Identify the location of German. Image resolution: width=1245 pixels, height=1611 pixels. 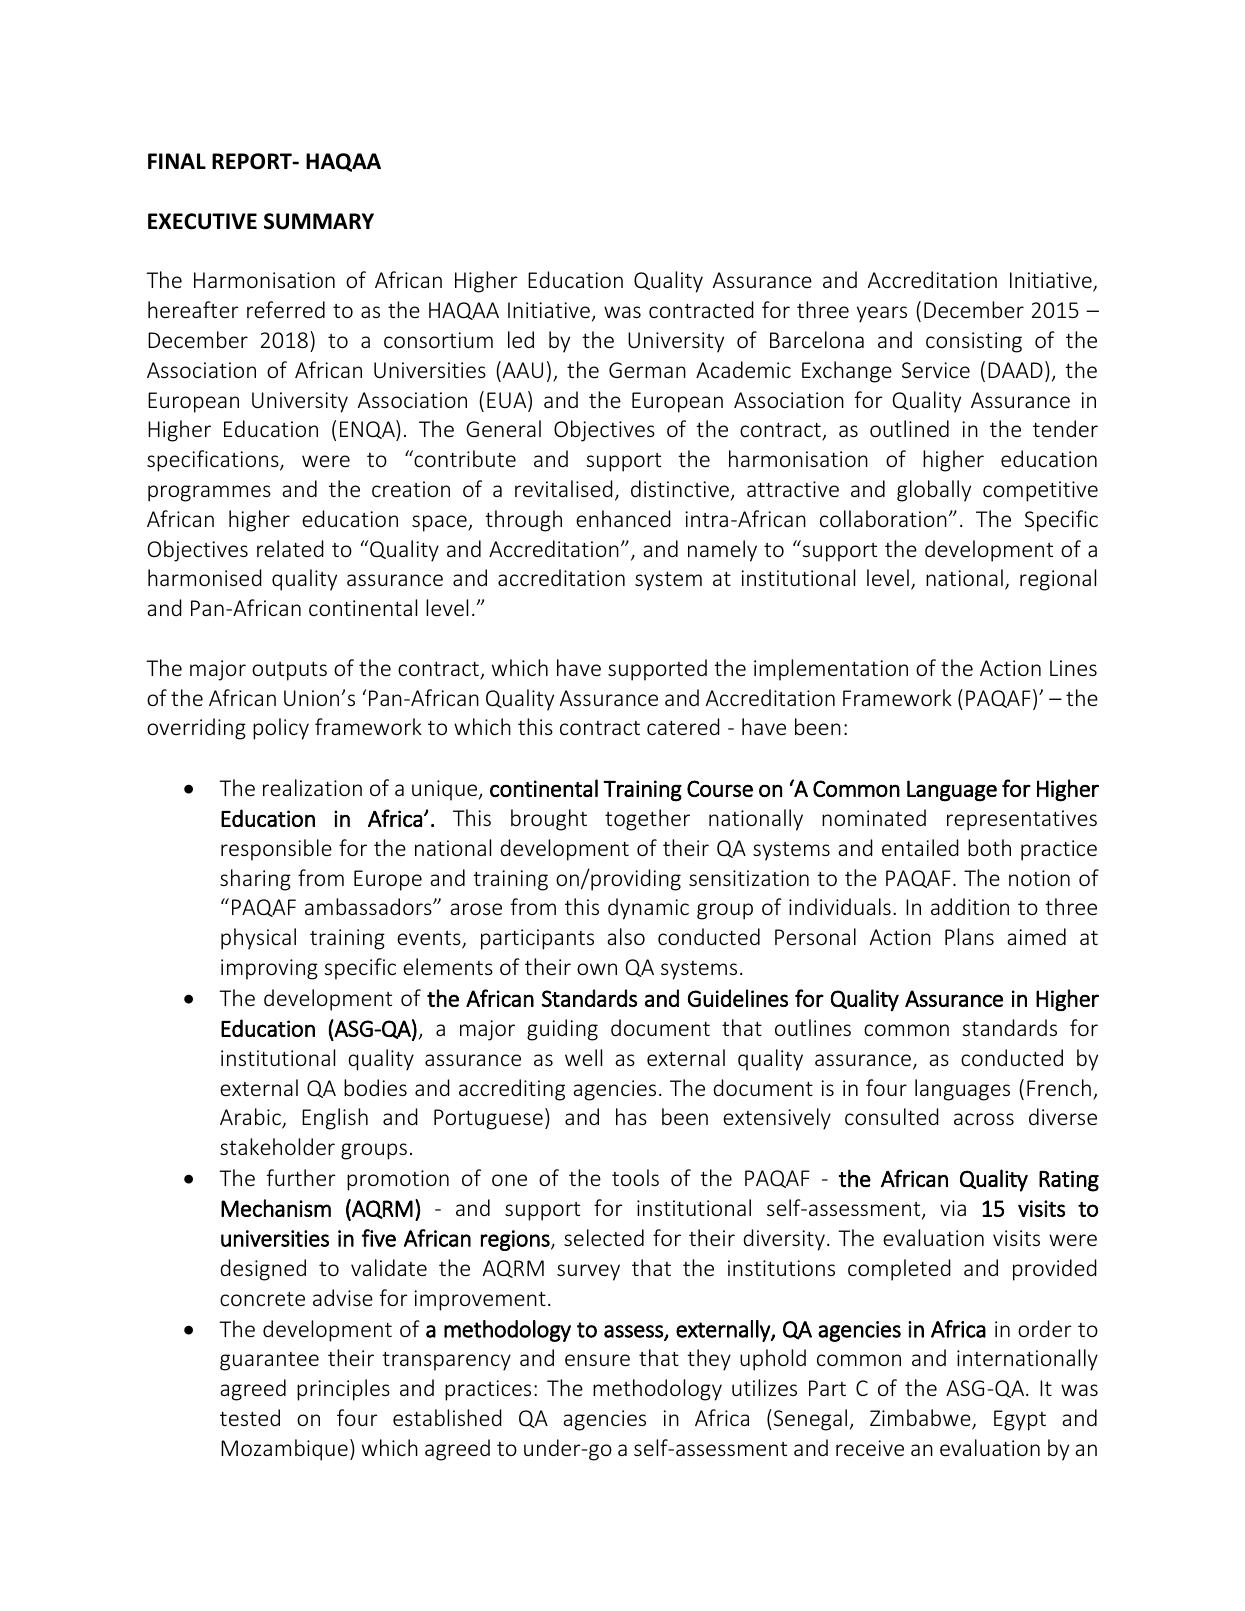
(647, 370).
